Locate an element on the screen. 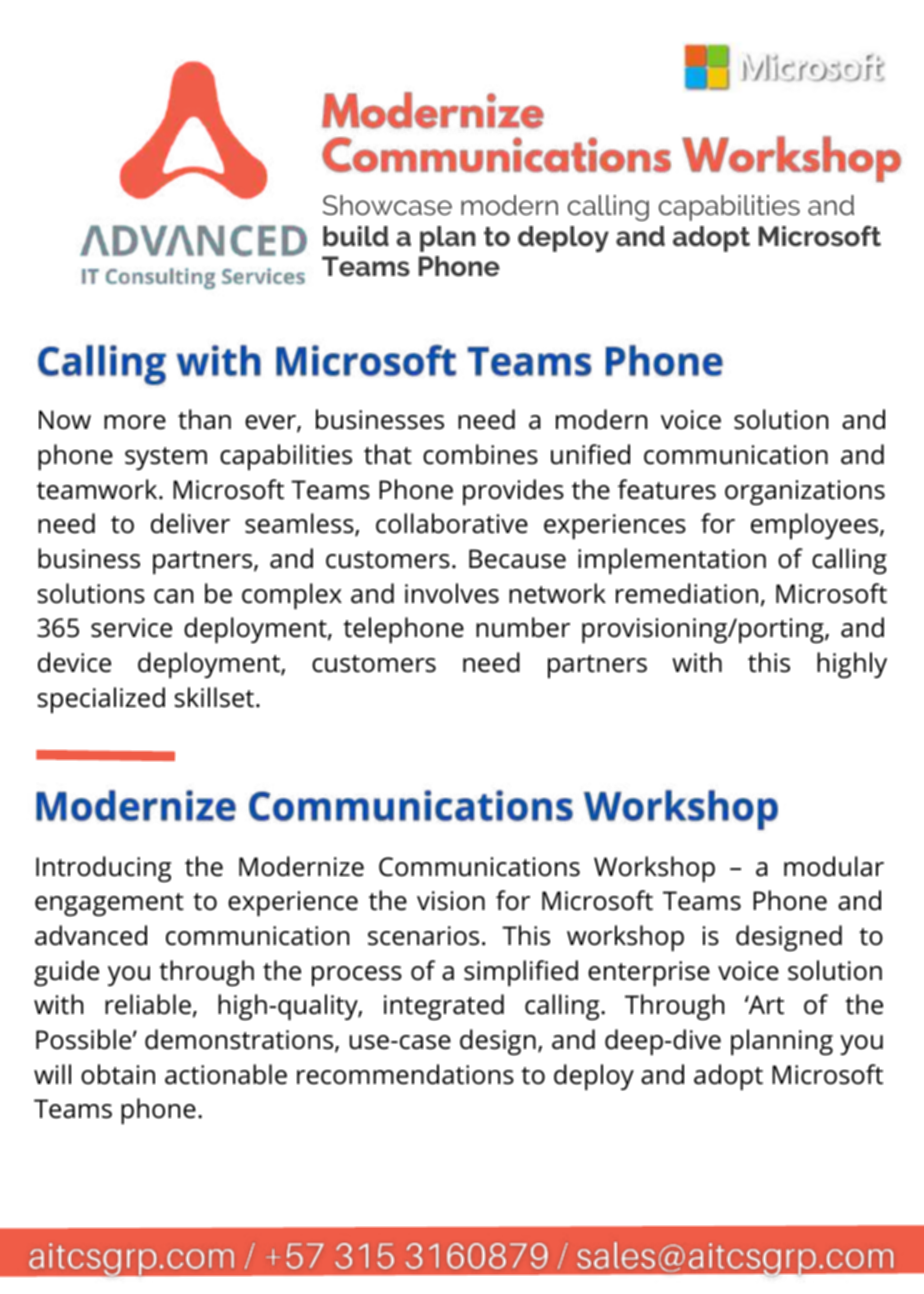  organizations is located at coordinates (805, 492).
